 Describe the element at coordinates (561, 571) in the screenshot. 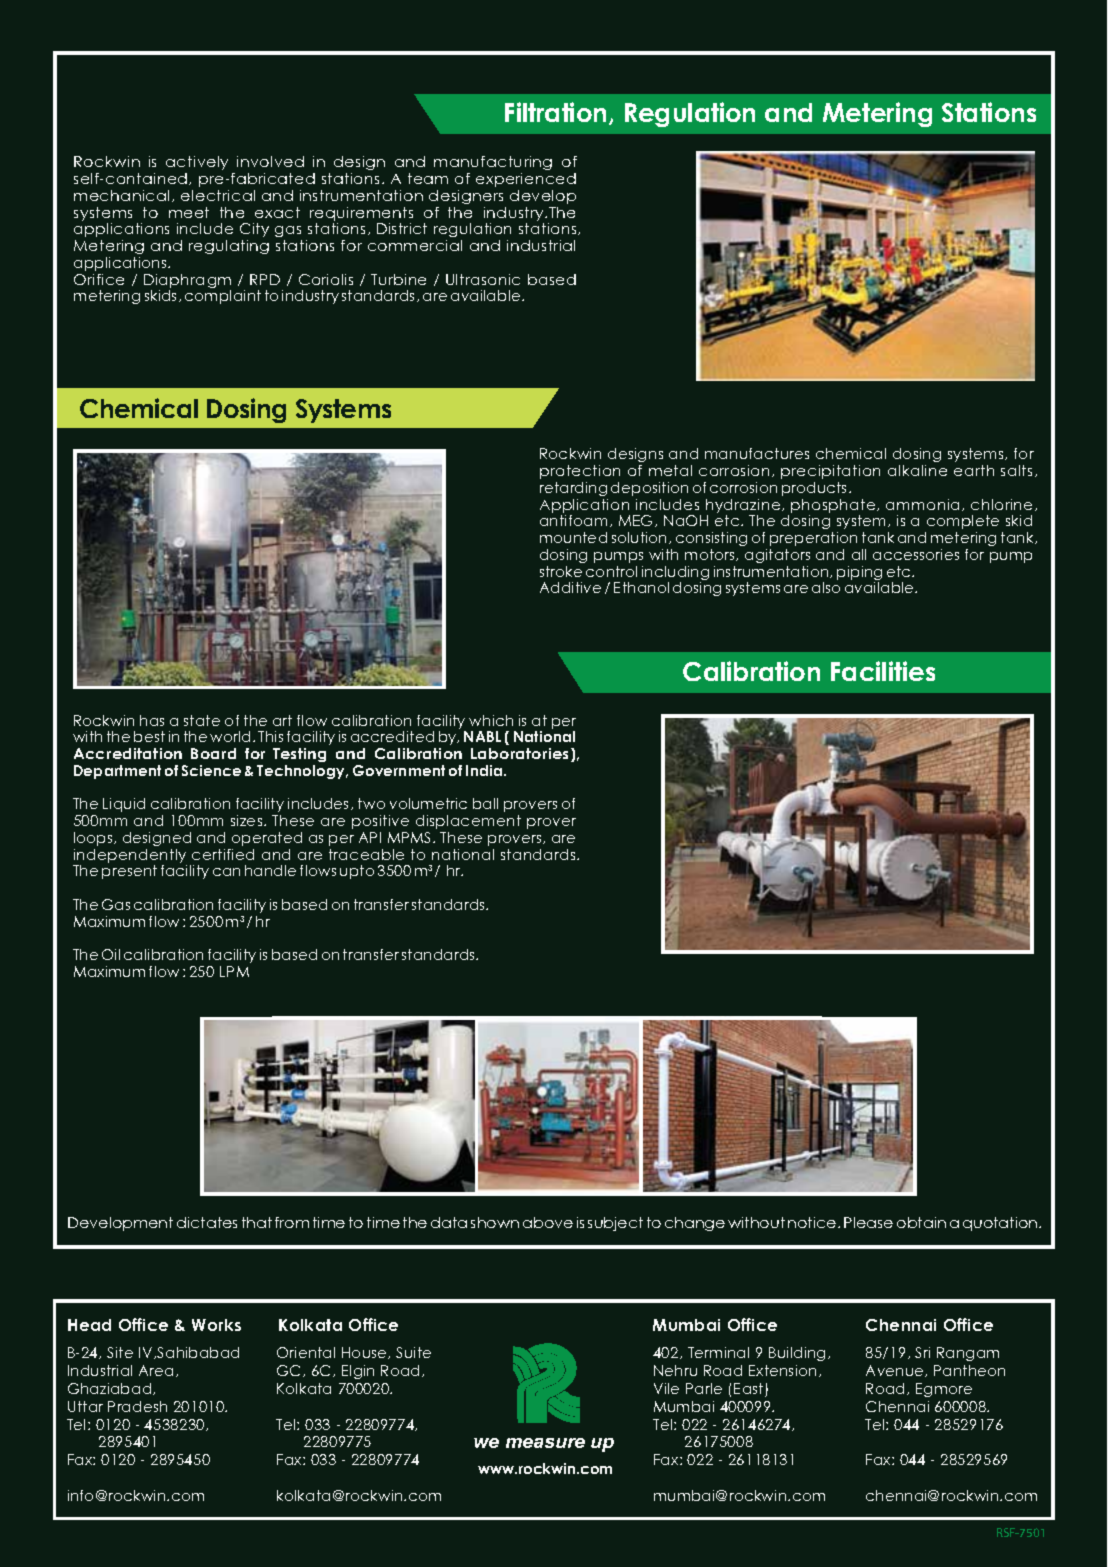

I see `stroke` at that location.
